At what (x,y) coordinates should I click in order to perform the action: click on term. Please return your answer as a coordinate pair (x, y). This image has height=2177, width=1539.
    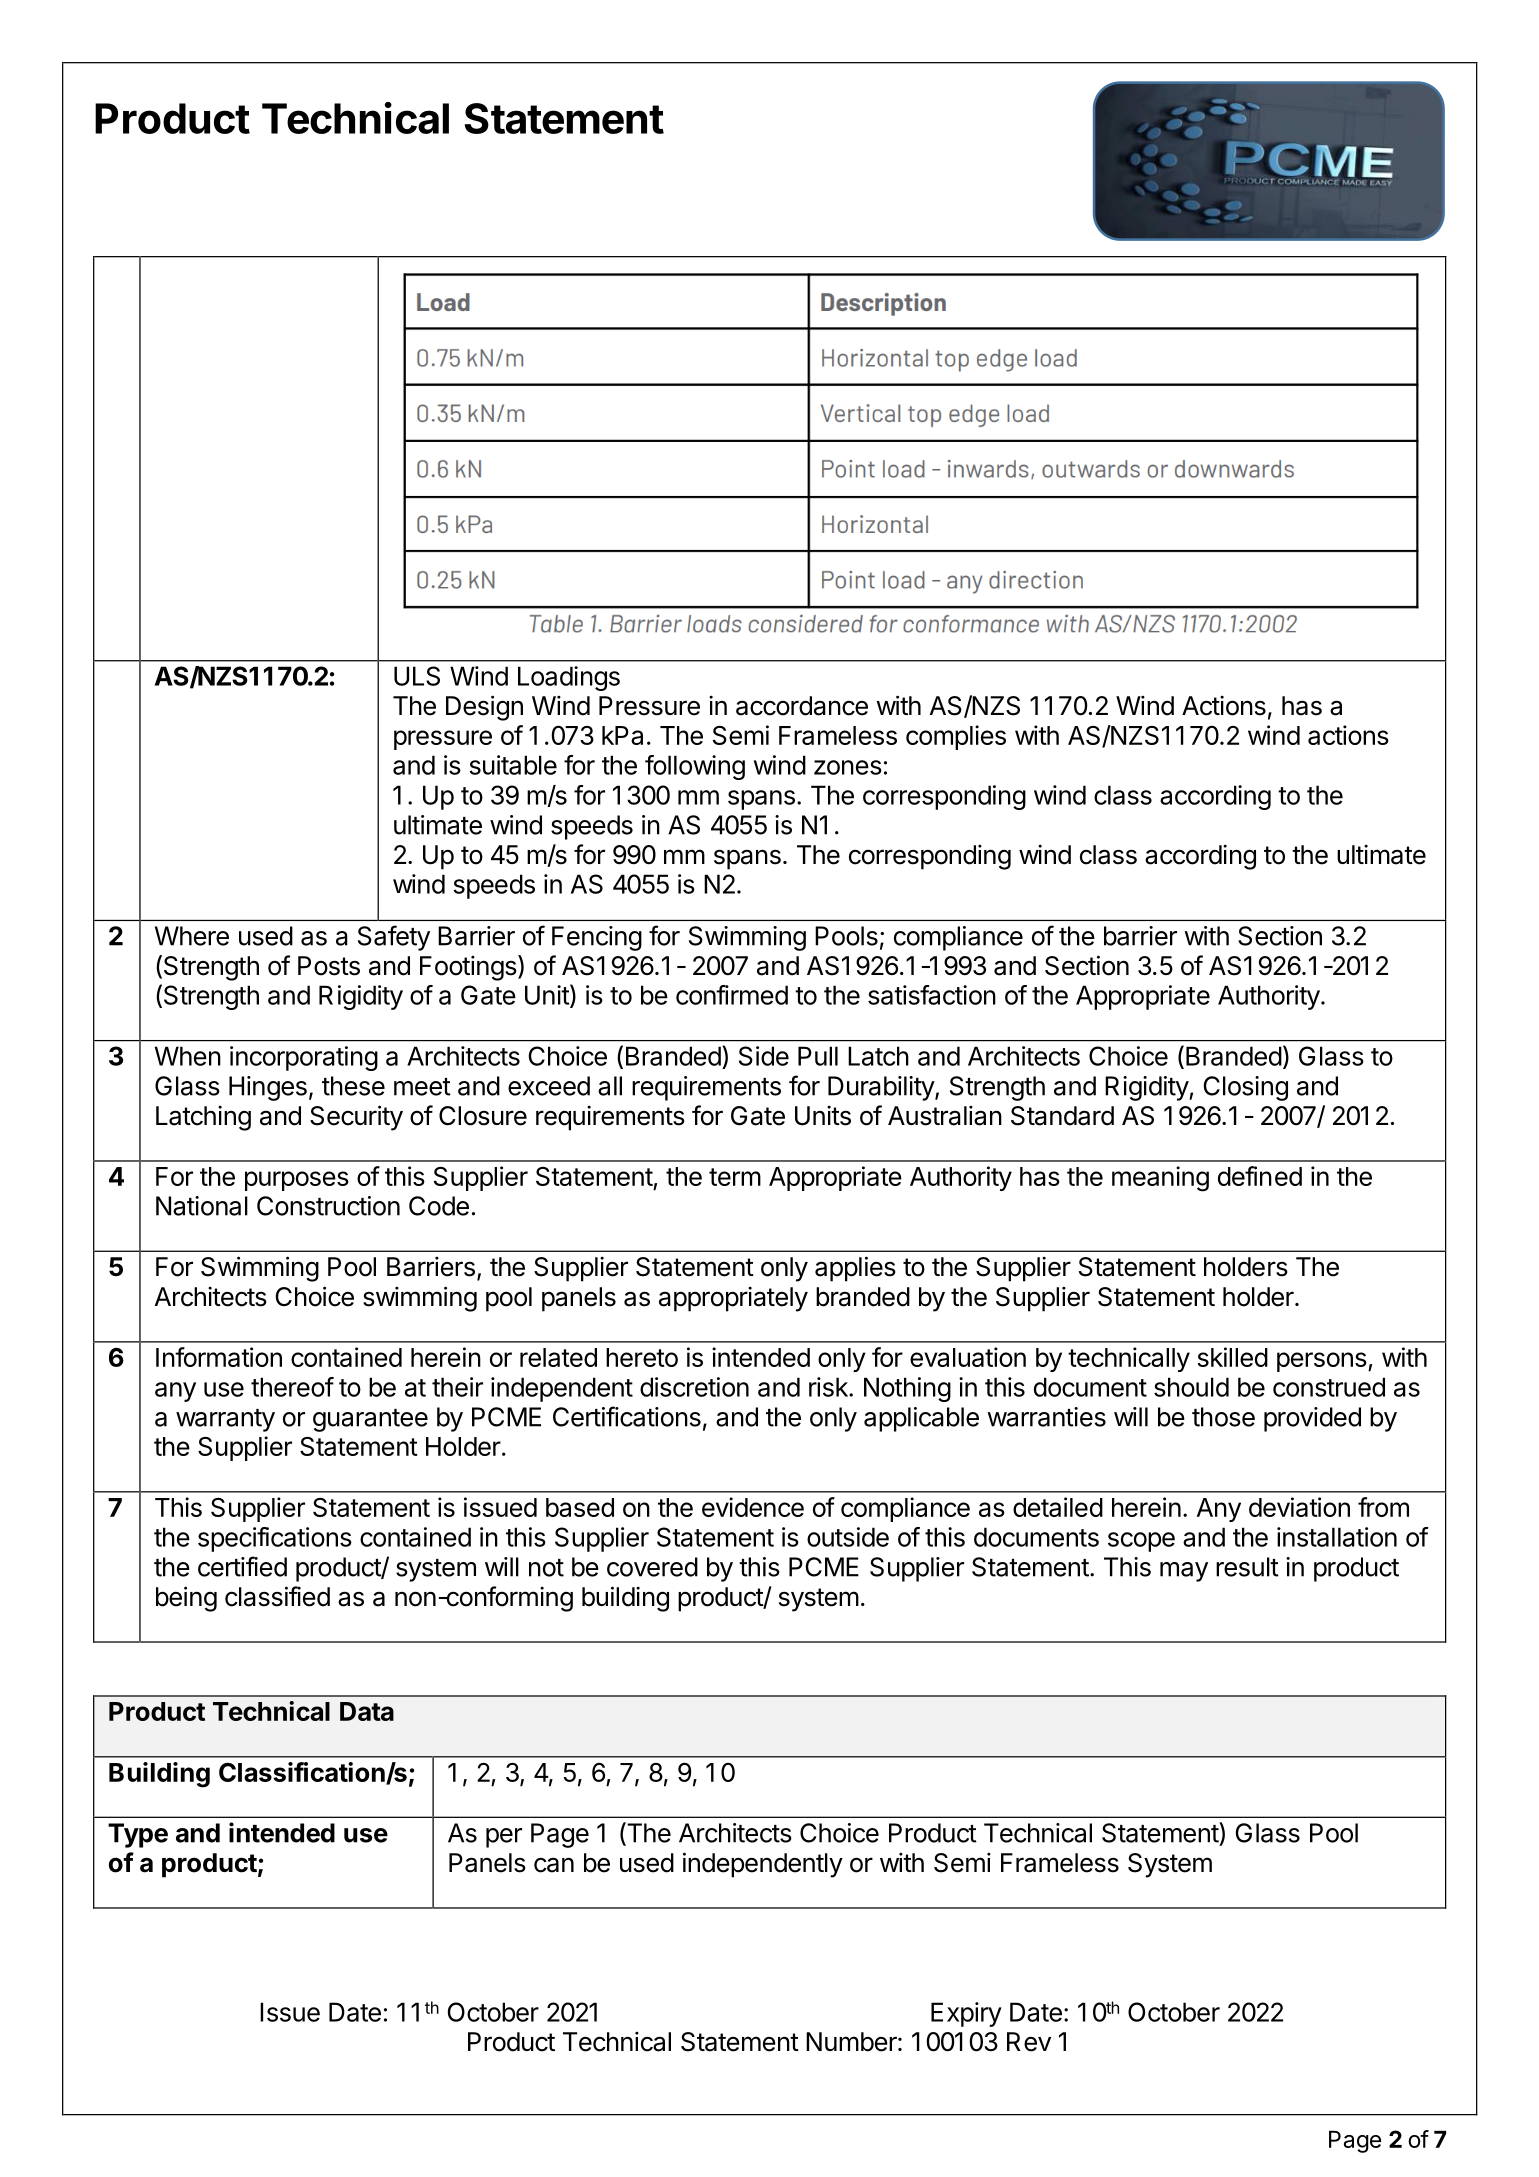
    Looking at the image, I should click on (735, 1177).
